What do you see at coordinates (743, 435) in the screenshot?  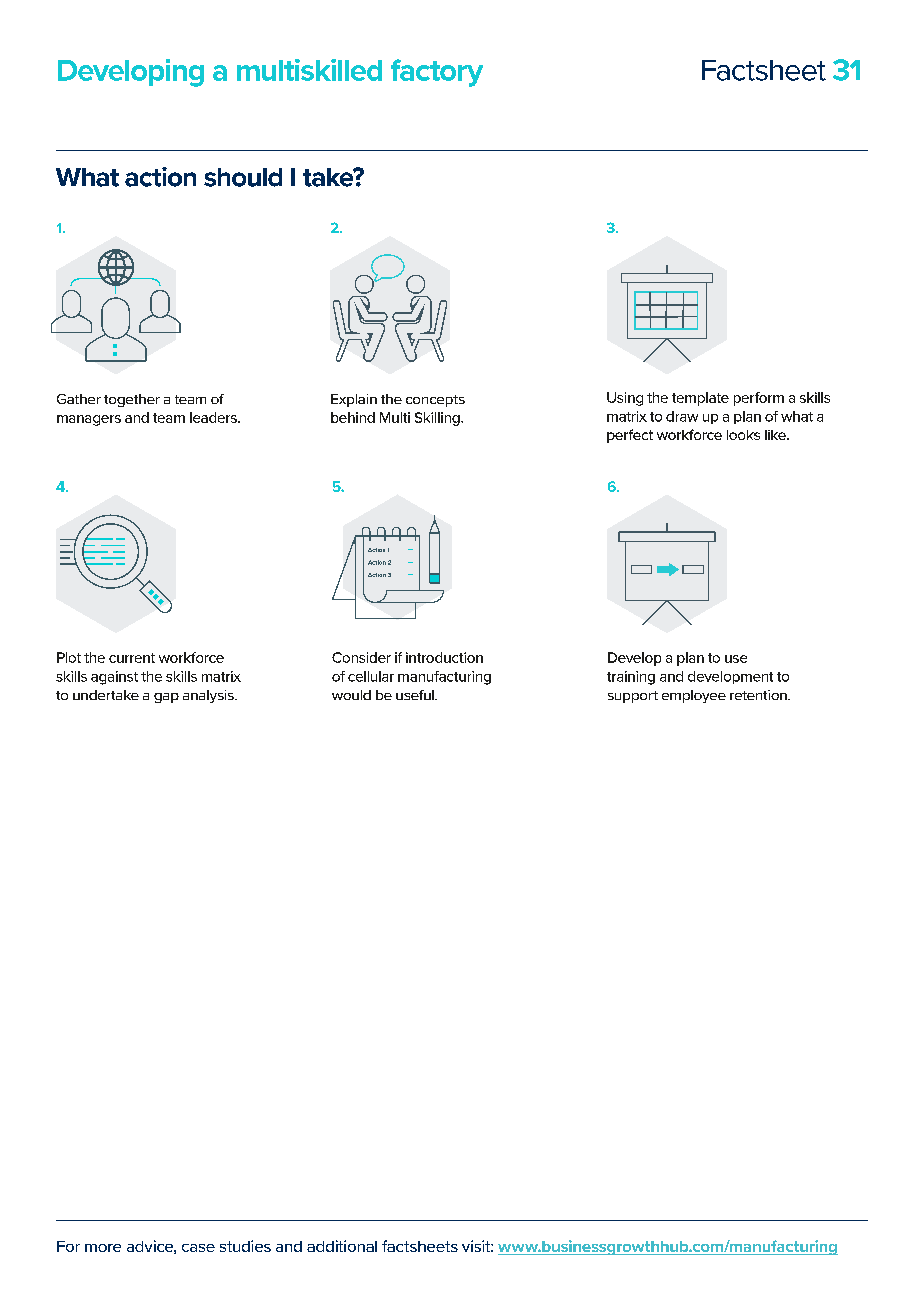 I see `looks` at bounding box center [743, 435].
